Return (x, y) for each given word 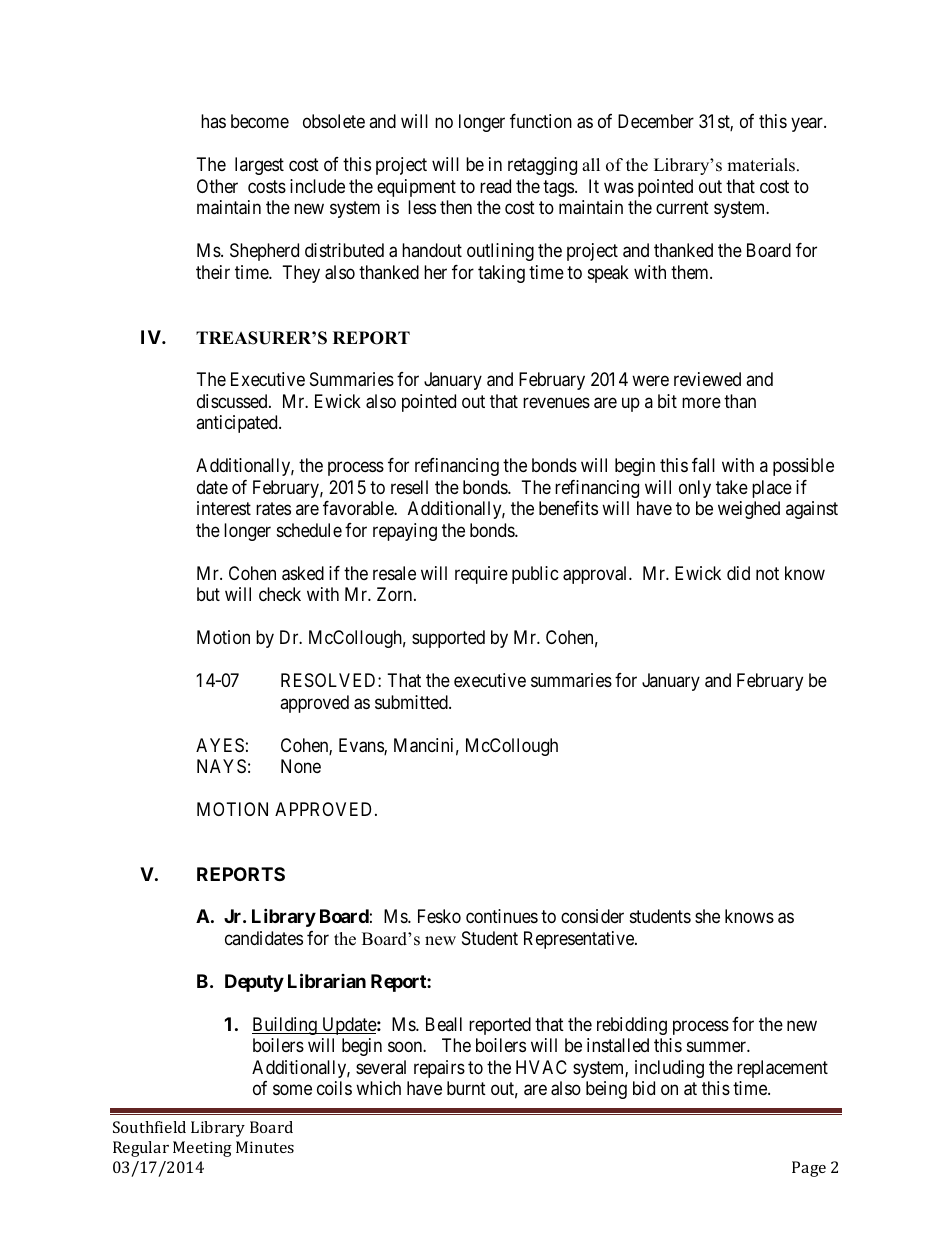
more (701, 402)
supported (448, 639)
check (280, 594)
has (213, 121)
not (767, 573)
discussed (233, 401)
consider (592, 916)
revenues (556, 402)
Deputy (254, 983)
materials (762, 165)
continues (502, 916)
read (495, 186)
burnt (466, 1088)
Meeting (202, 1149)
